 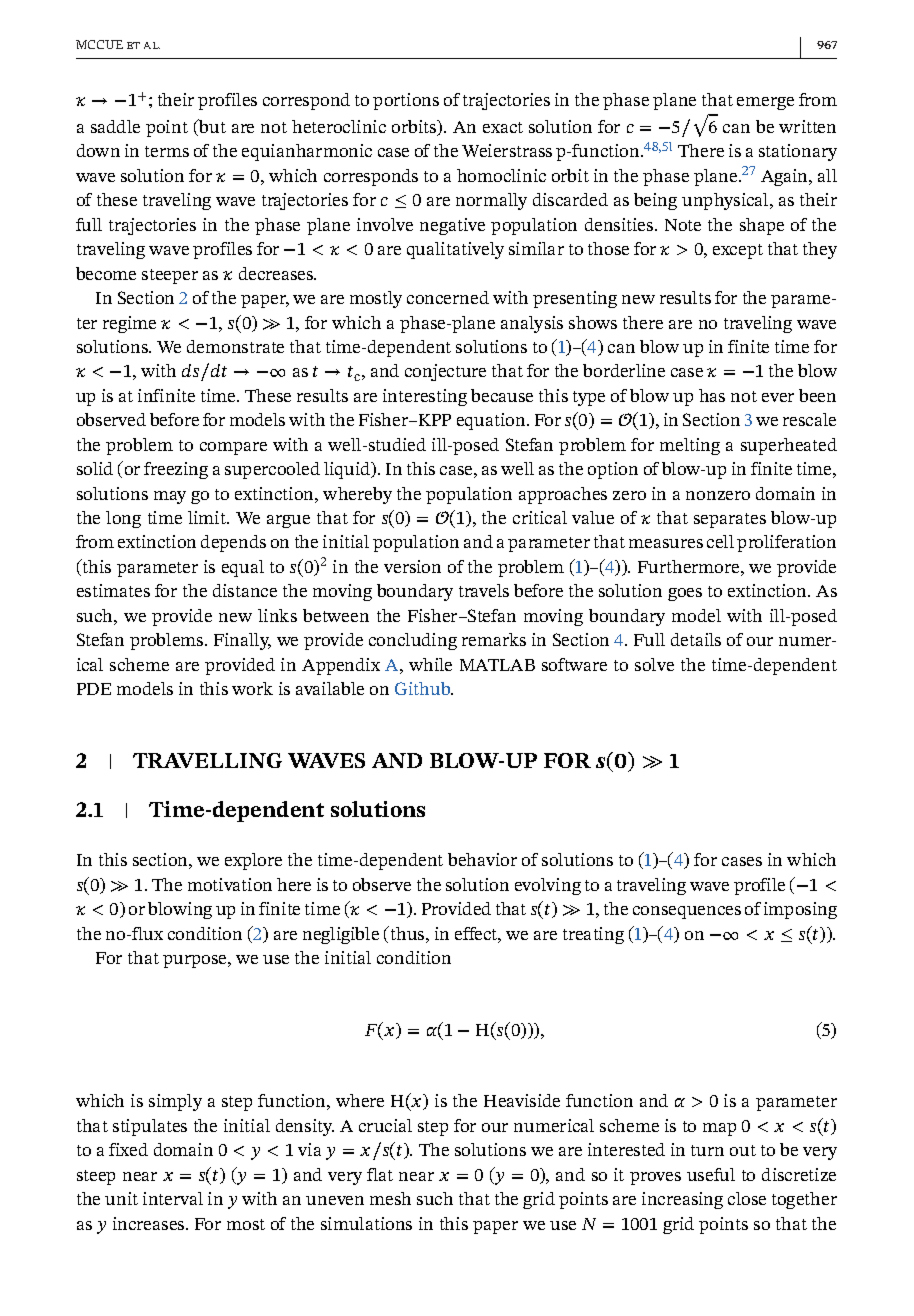 What do you see at coordinates (176, 470) in the page?
I see `freezing` at bounding box center [176, 470].
